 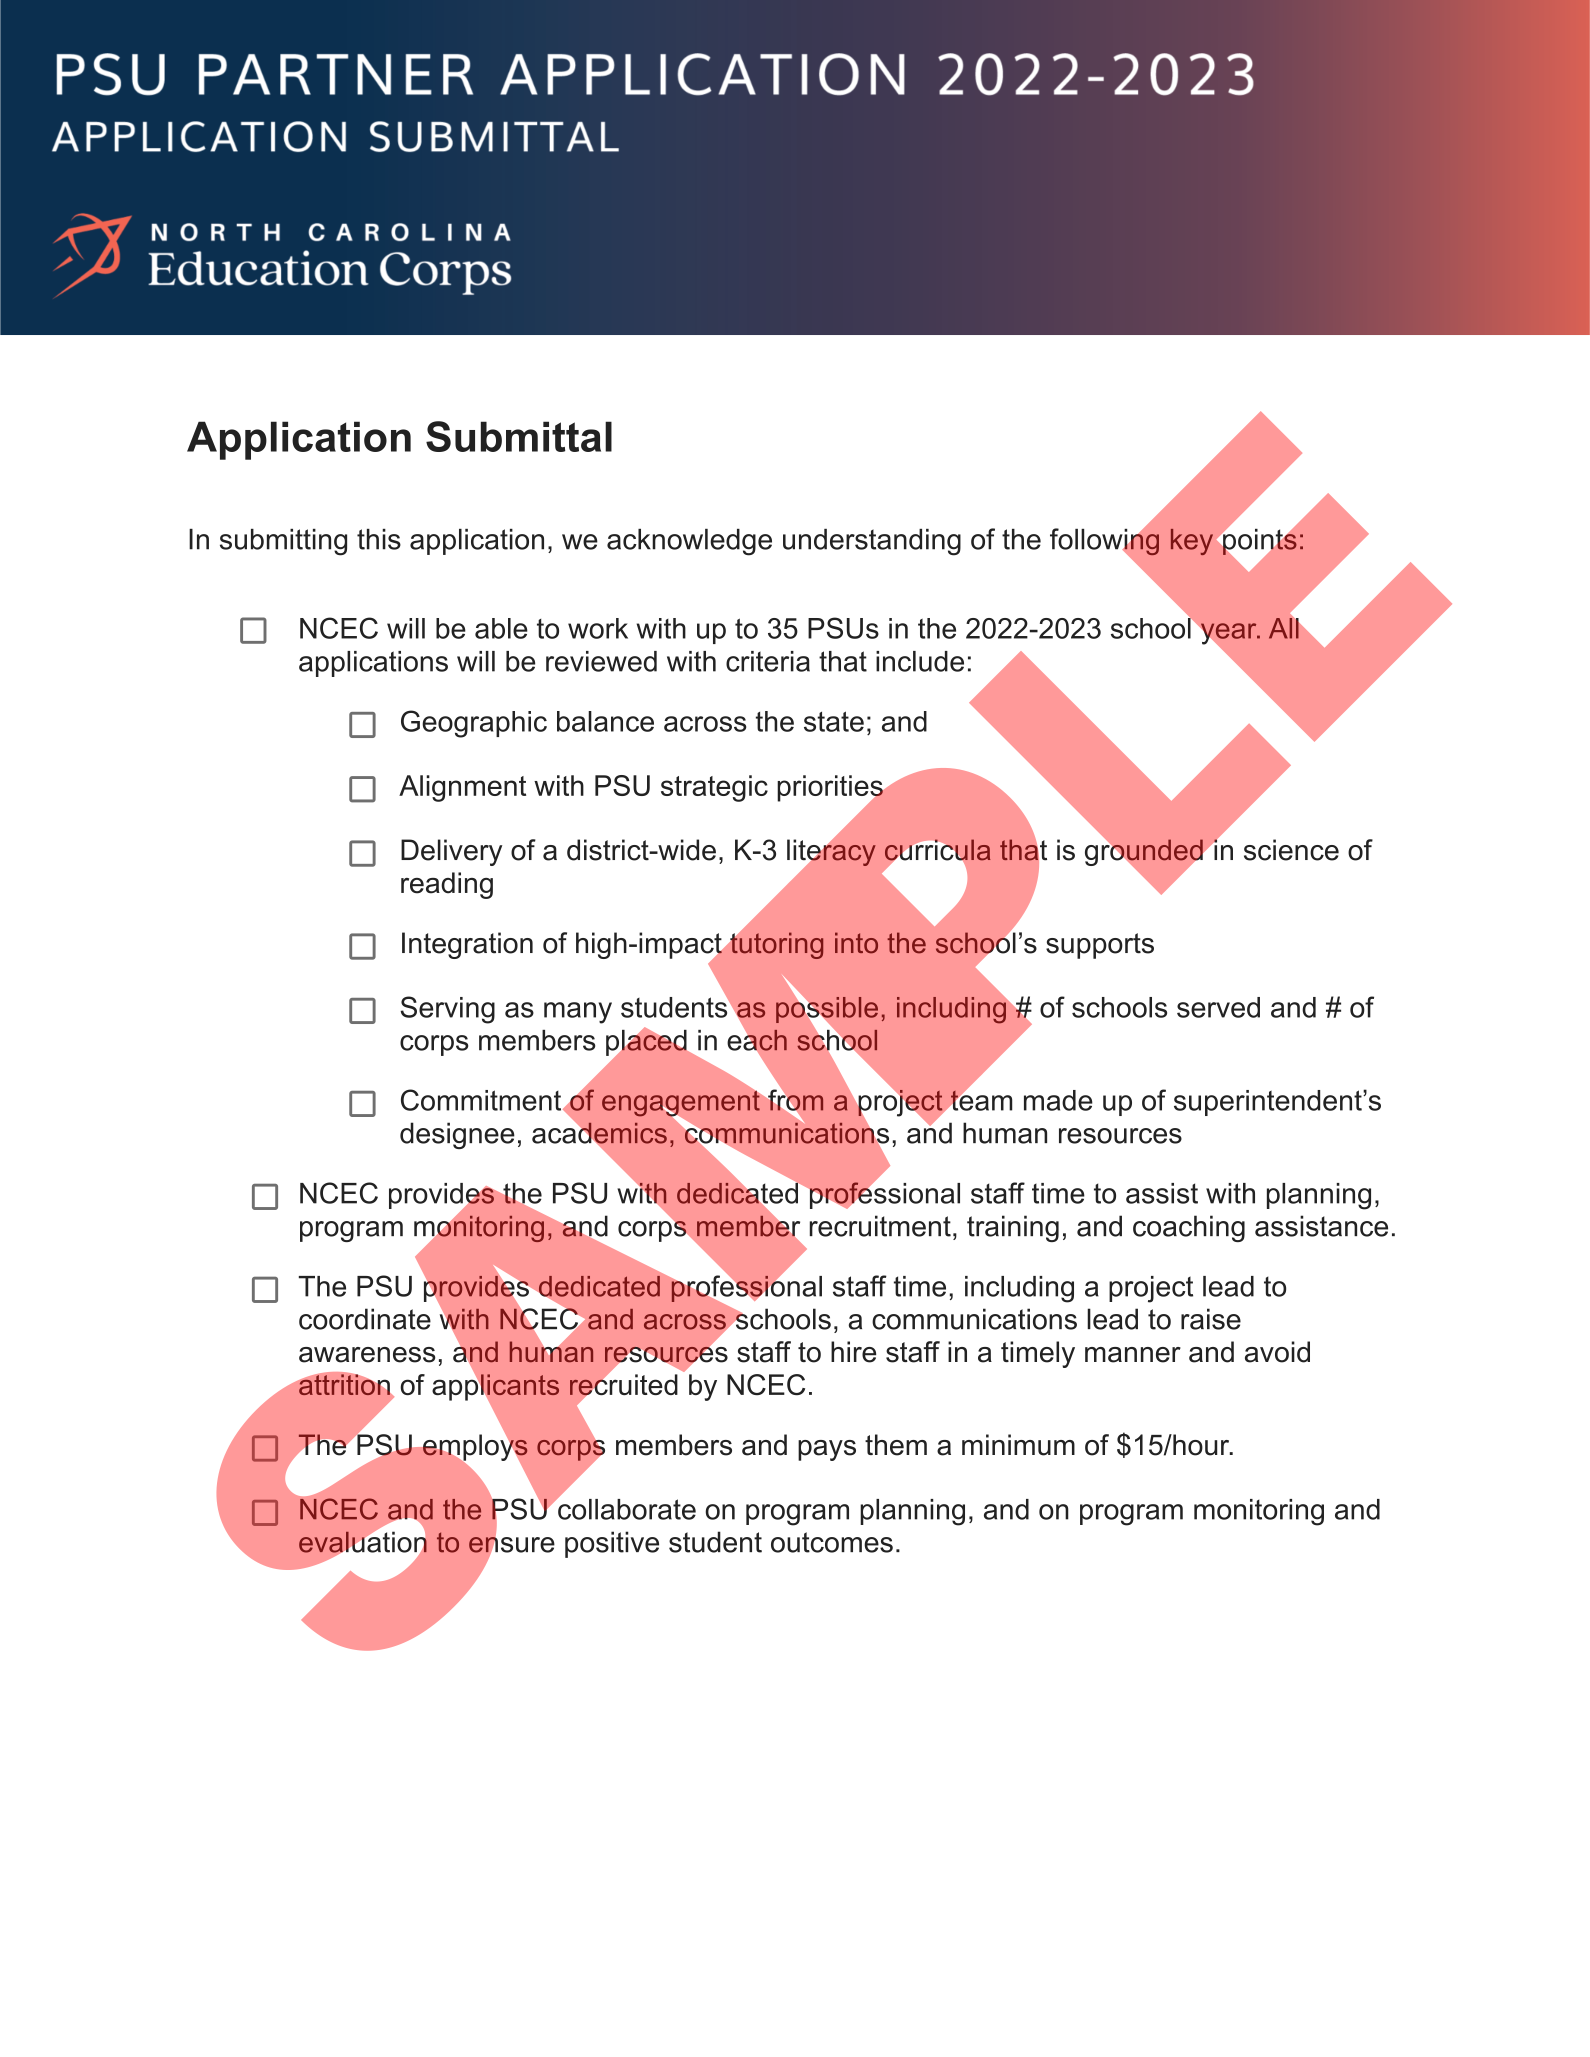 What do you see at coordinates (1291, 850) in the screenshot?
I see `science` at bounding box center [1291, 850].
